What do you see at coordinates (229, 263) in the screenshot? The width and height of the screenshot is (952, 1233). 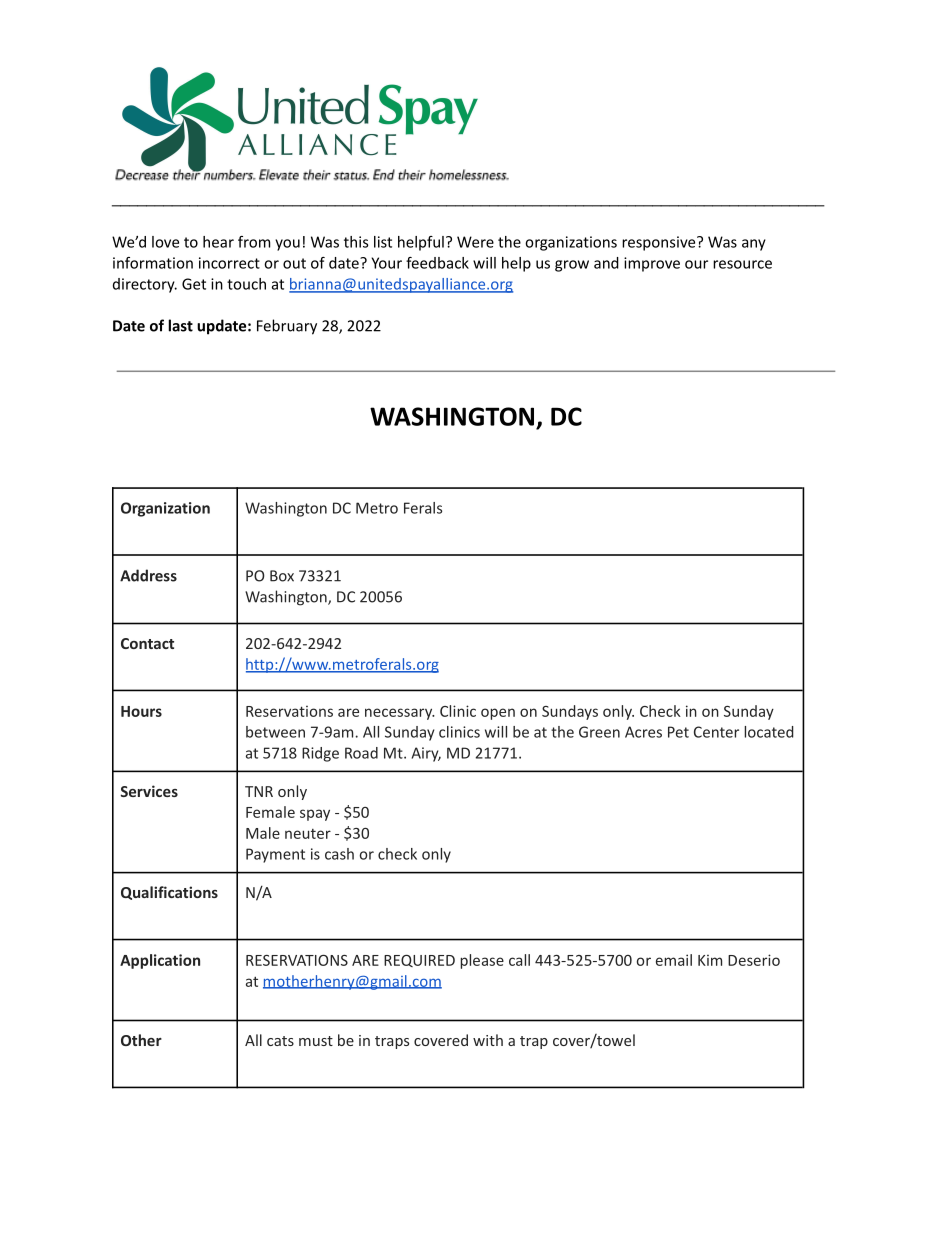 I see `incorrect` at bounding box center [229, 263].
